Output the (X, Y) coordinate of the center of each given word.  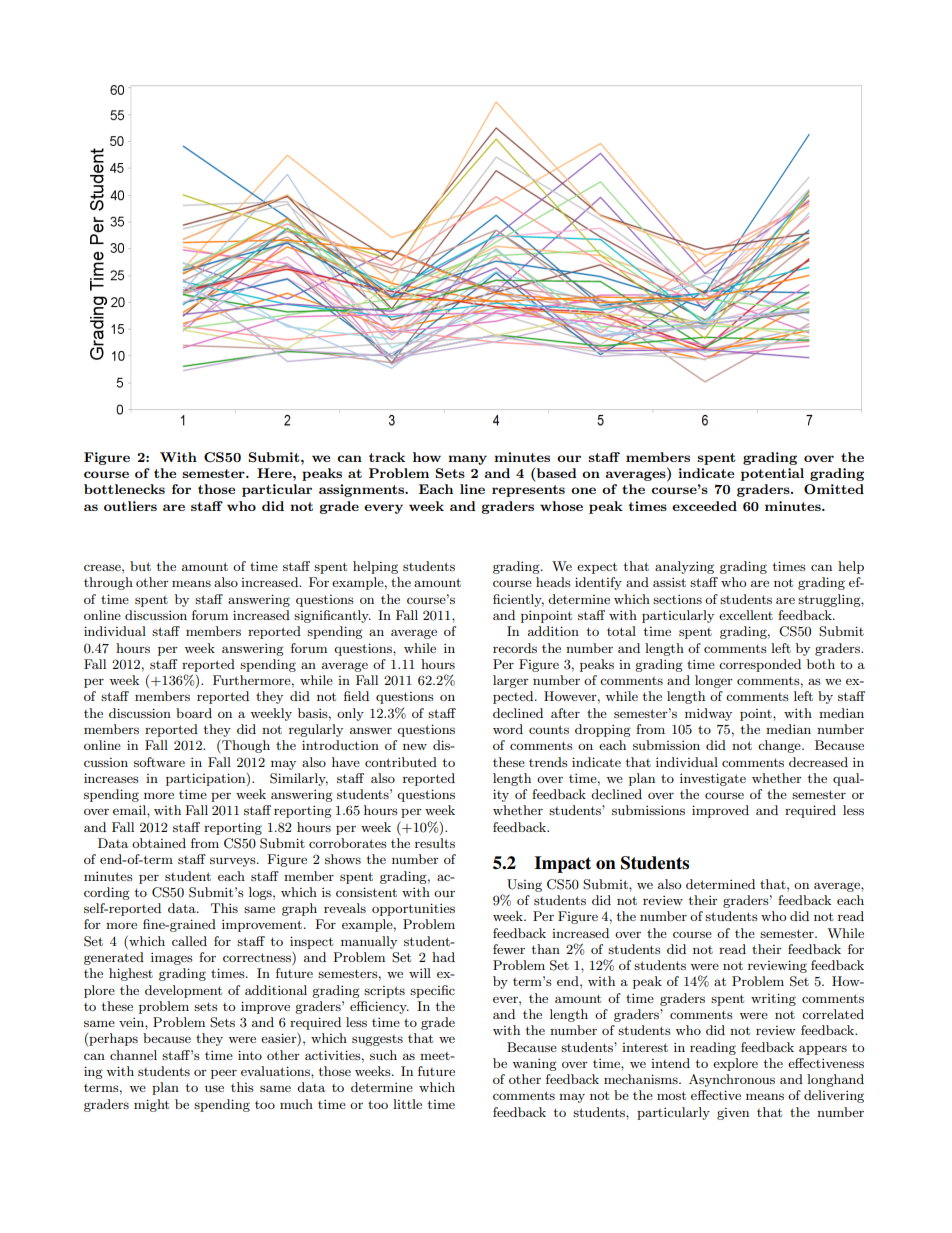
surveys (234, 862)
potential (772, 474)
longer (714, 681)
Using (524, 885)
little (407, 1104)
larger (511, 681)
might (151, 1105)
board (194, 713)
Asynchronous (732, 1080)
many (467, 460)
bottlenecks (124, 489)
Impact (563, 864)
